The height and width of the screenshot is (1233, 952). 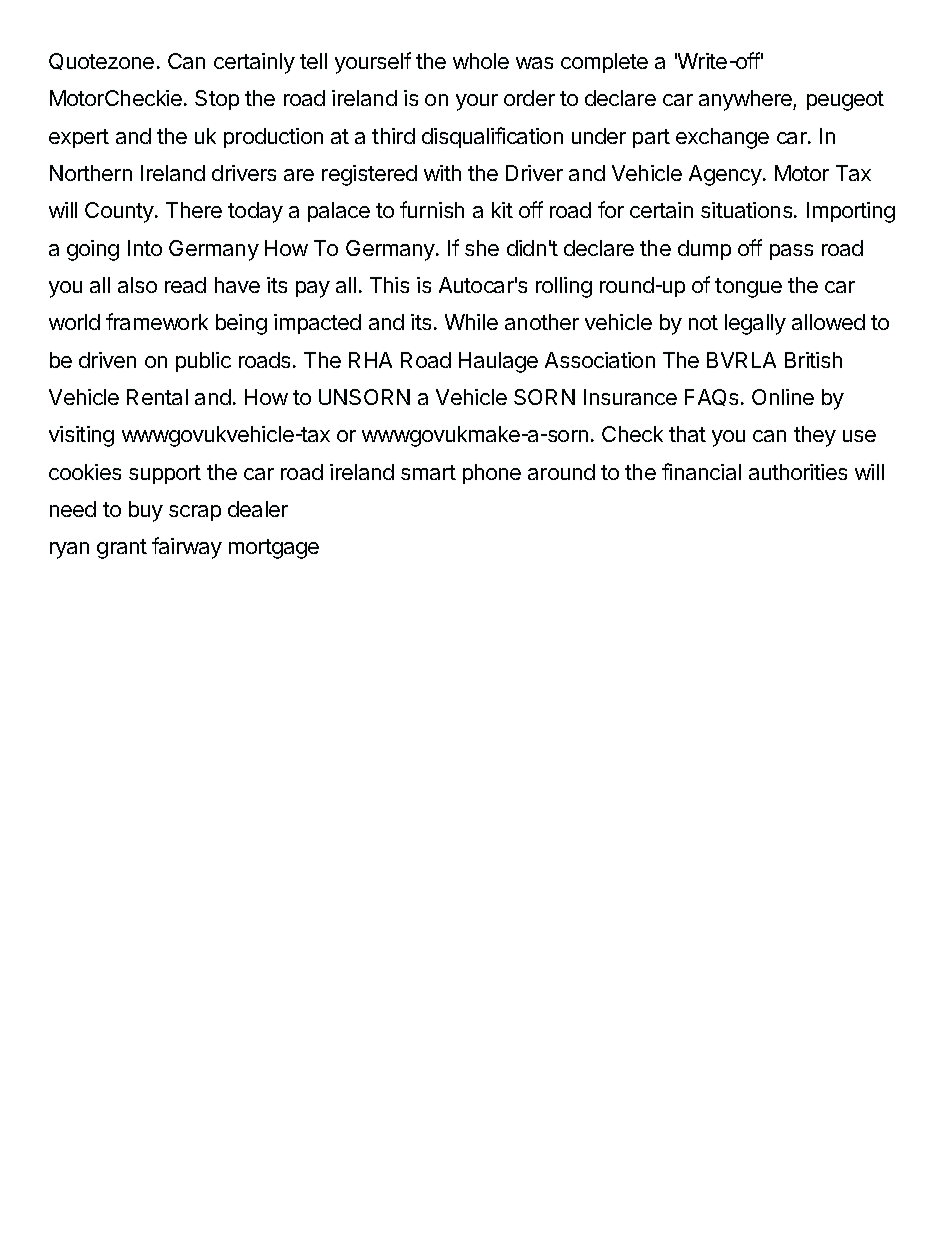 I want to click on tongue, so click(x=748, y=288).
